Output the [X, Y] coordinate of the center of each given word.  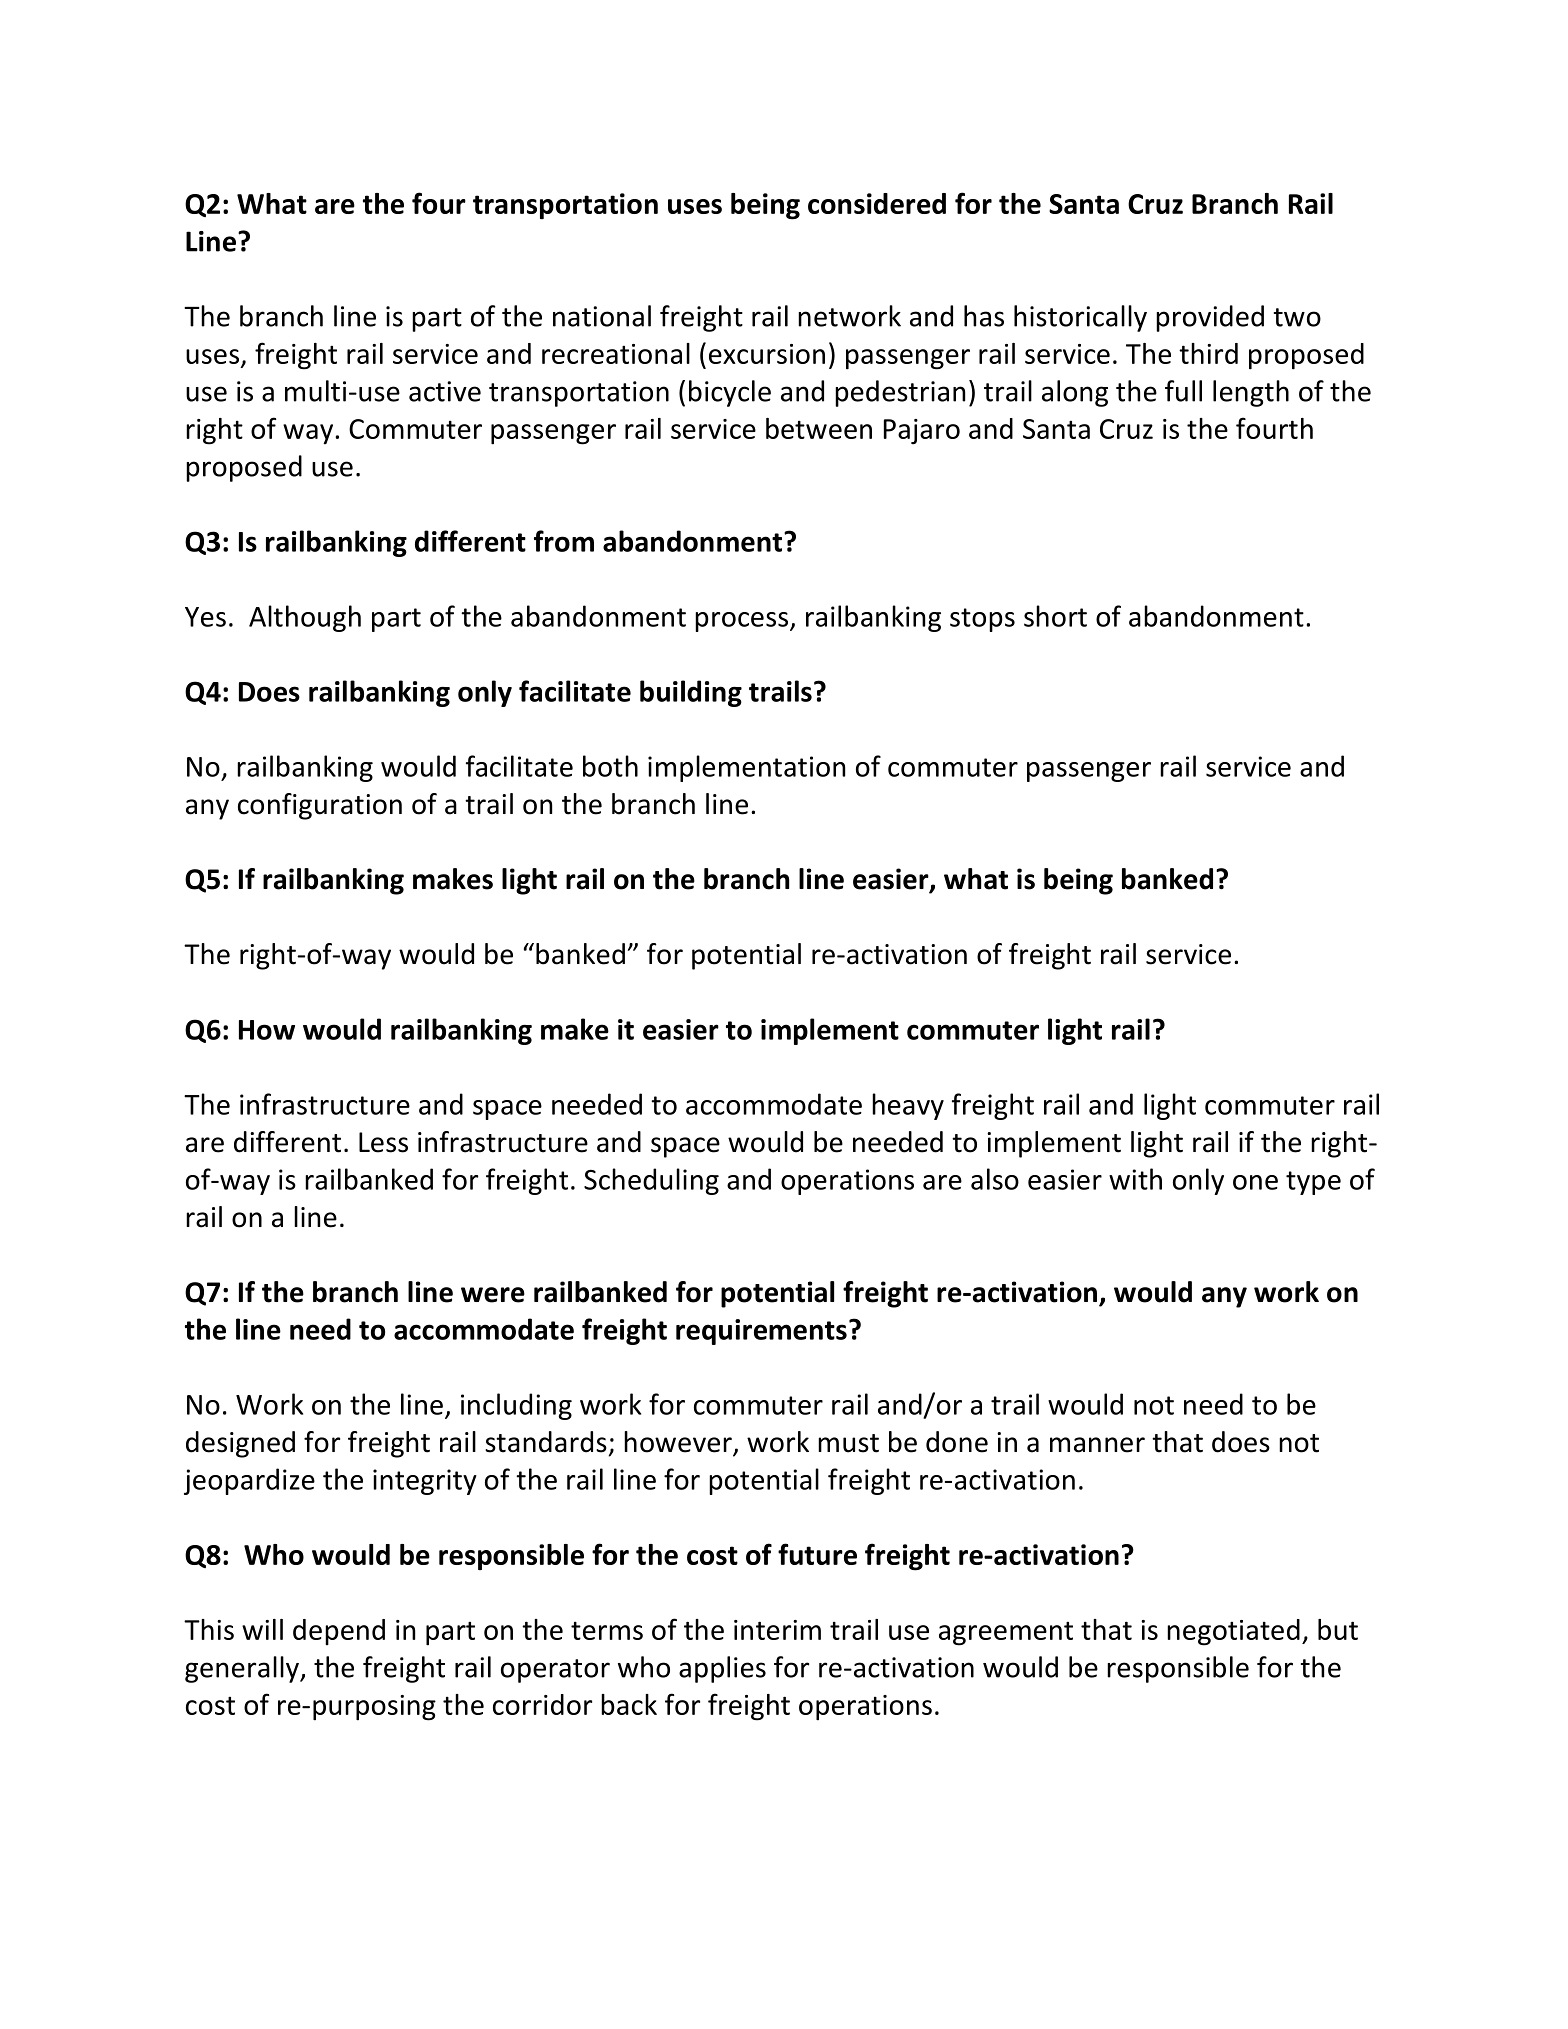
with [1135, 1179]
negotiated [1233, 1632]
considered [877, 203]
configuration [320, 806]
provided [1210, 318]
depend [339, 1632]
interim [777, 1630]
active [445, 391]
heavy [908, 1106]
